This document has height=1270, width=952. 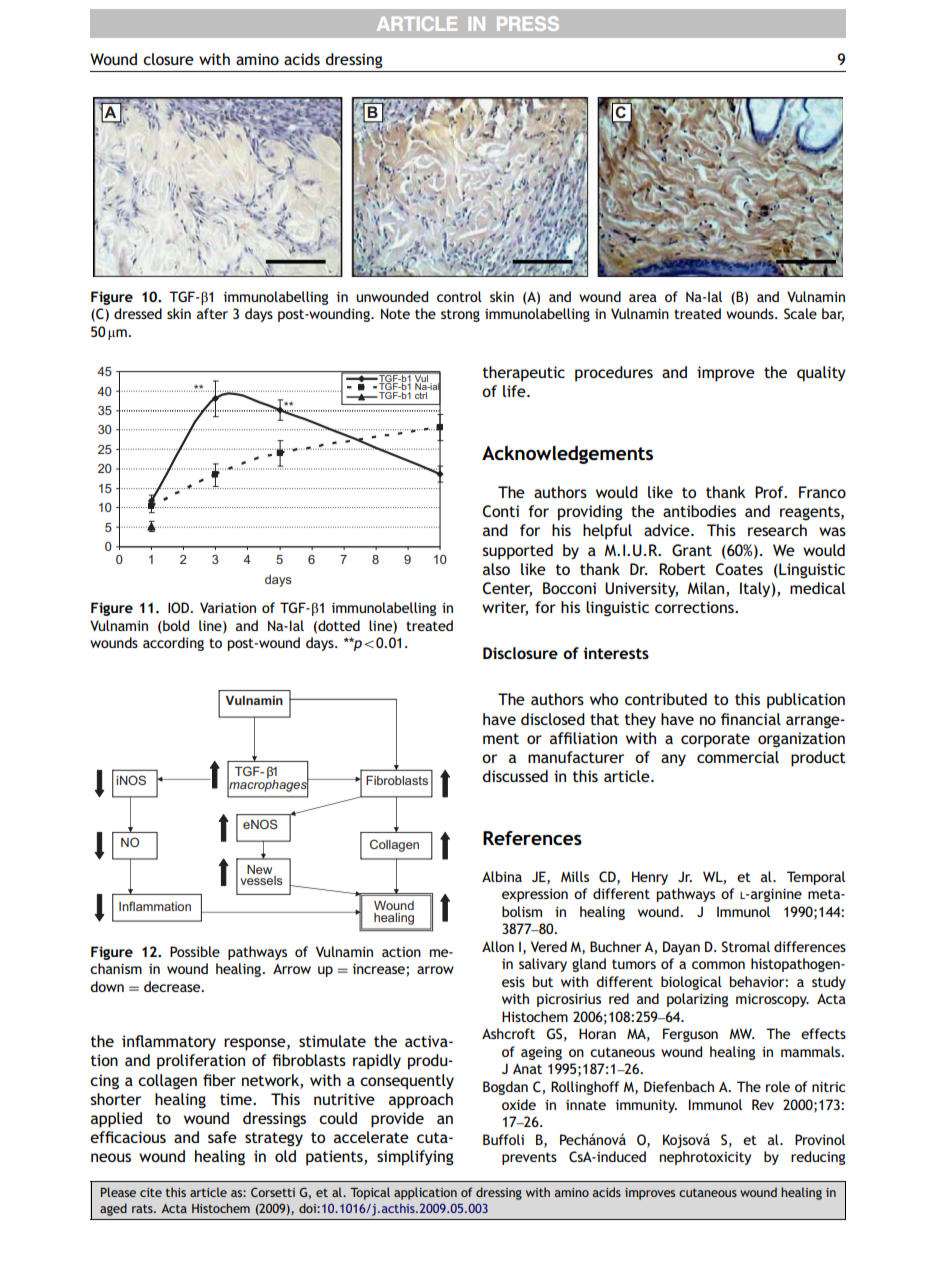 What do you see at coordinates (460, 315) in the document?
I see `strong` at bounding box center [460, 315].
